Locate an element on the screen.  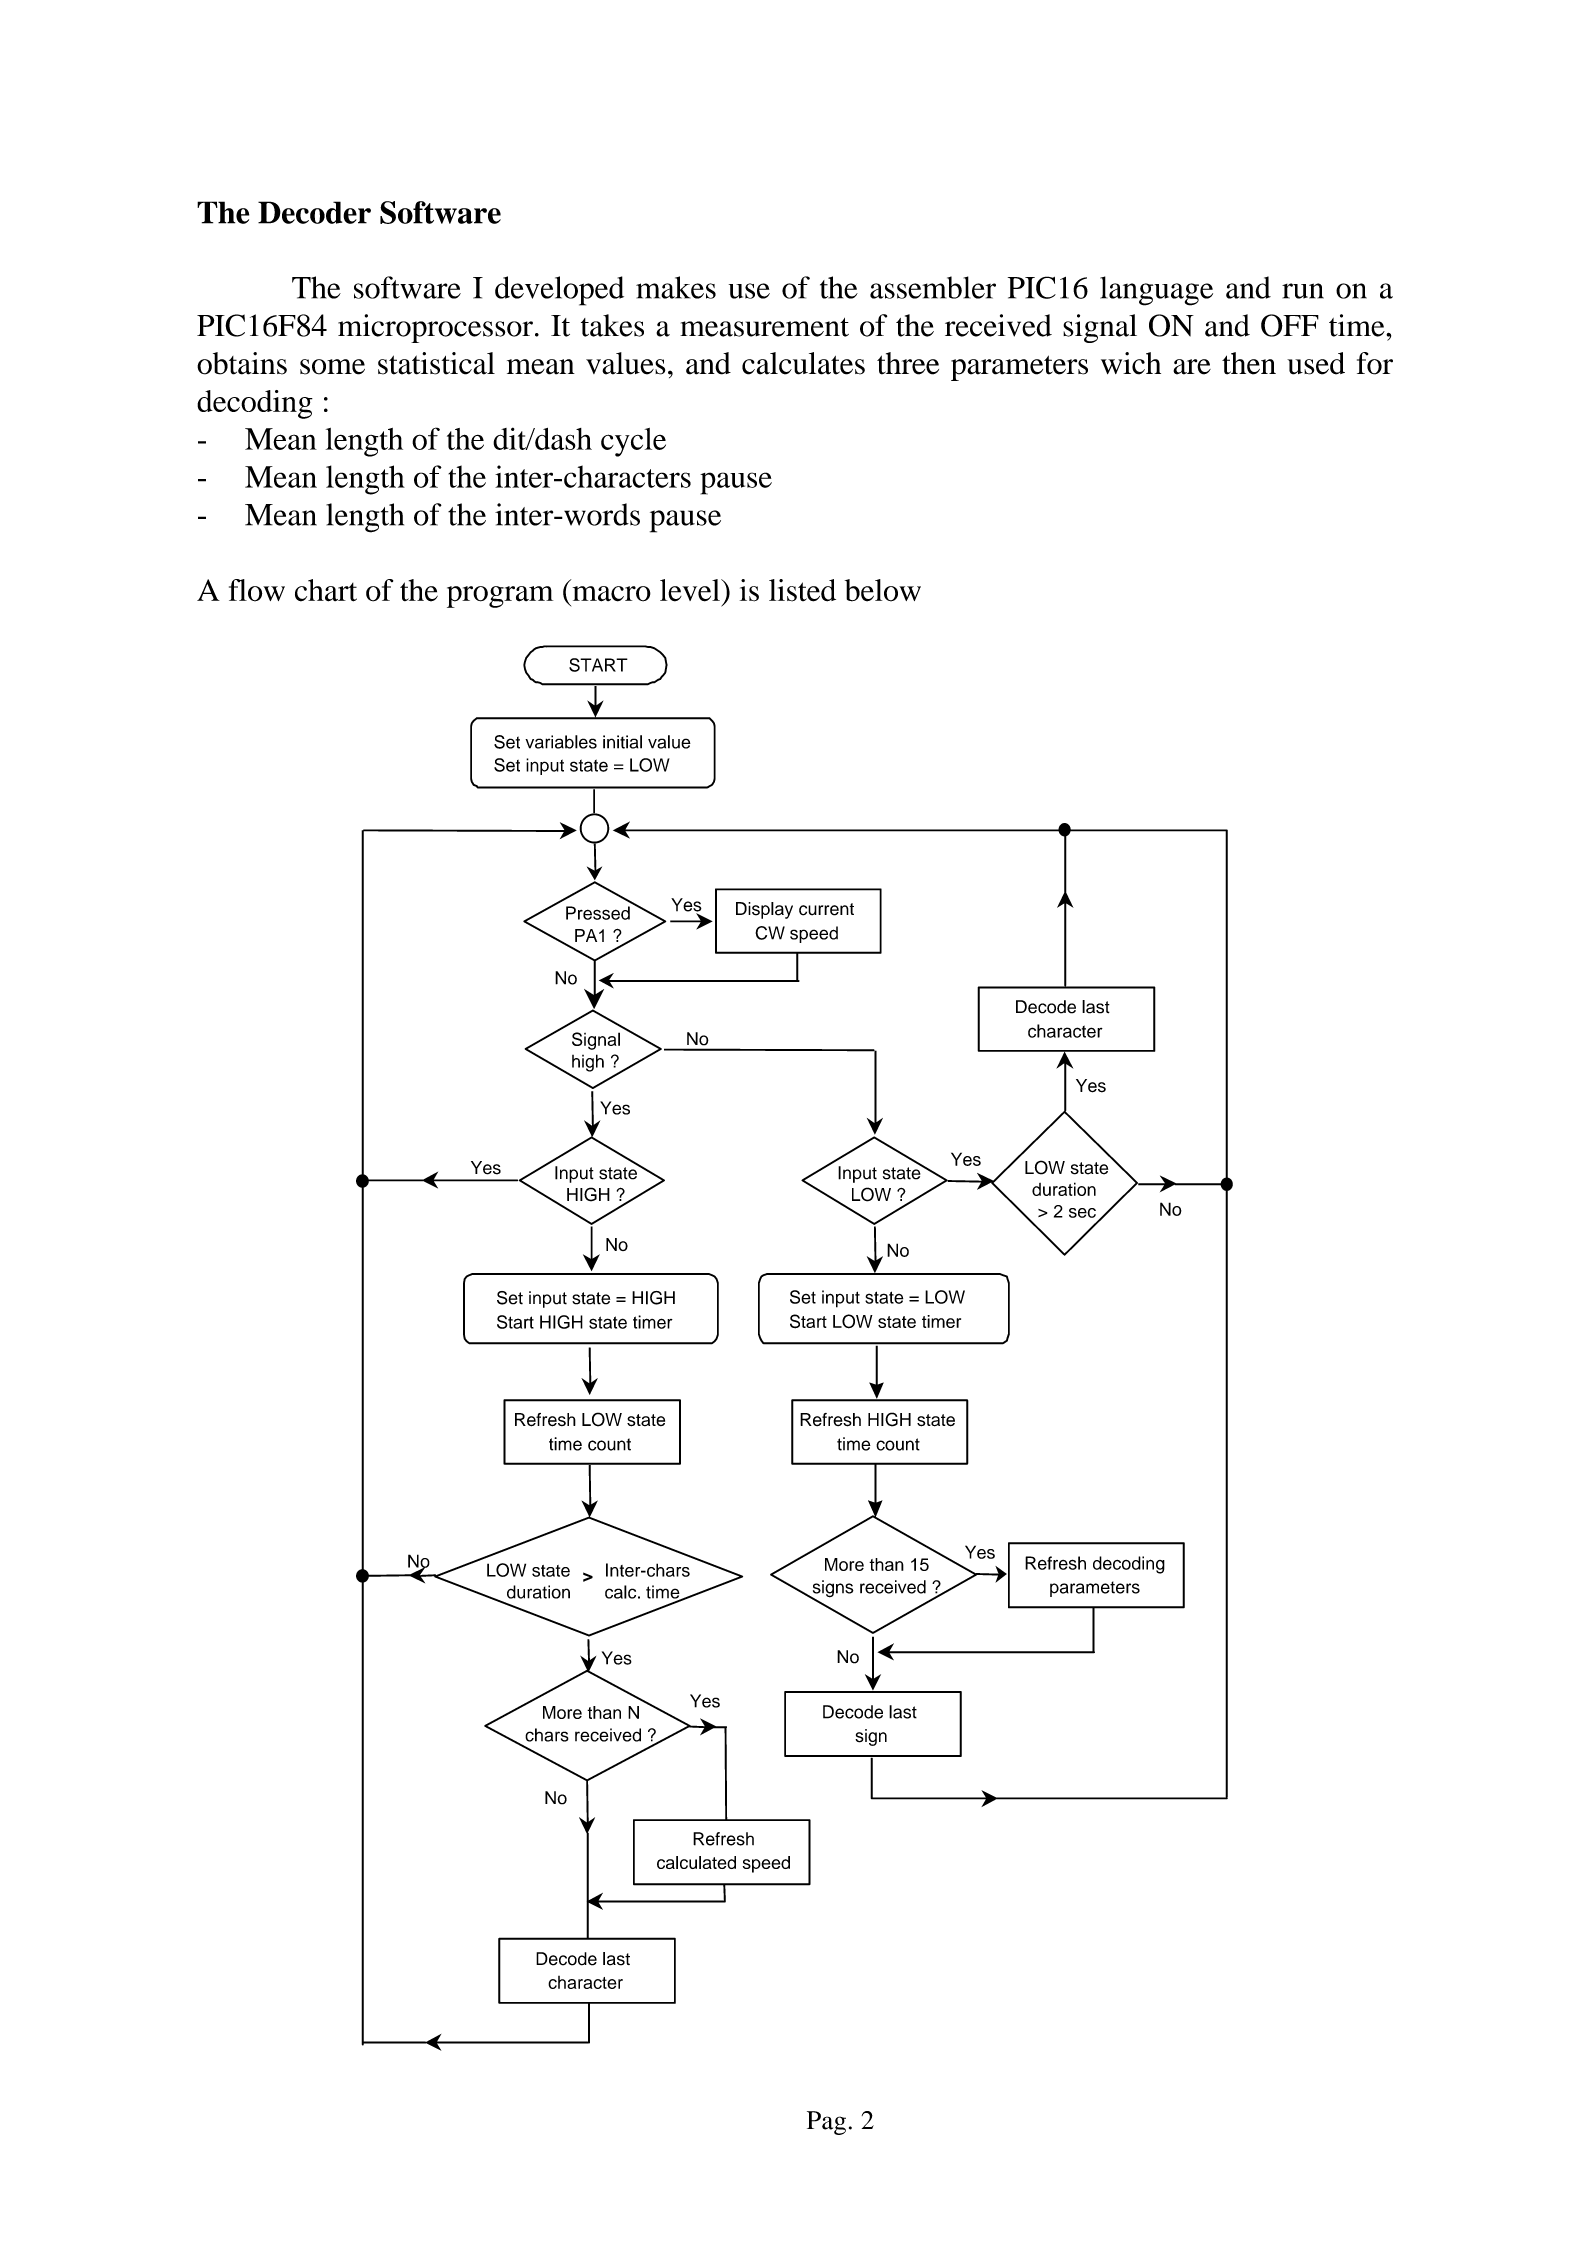
some is located at coordinates (332, 367).
